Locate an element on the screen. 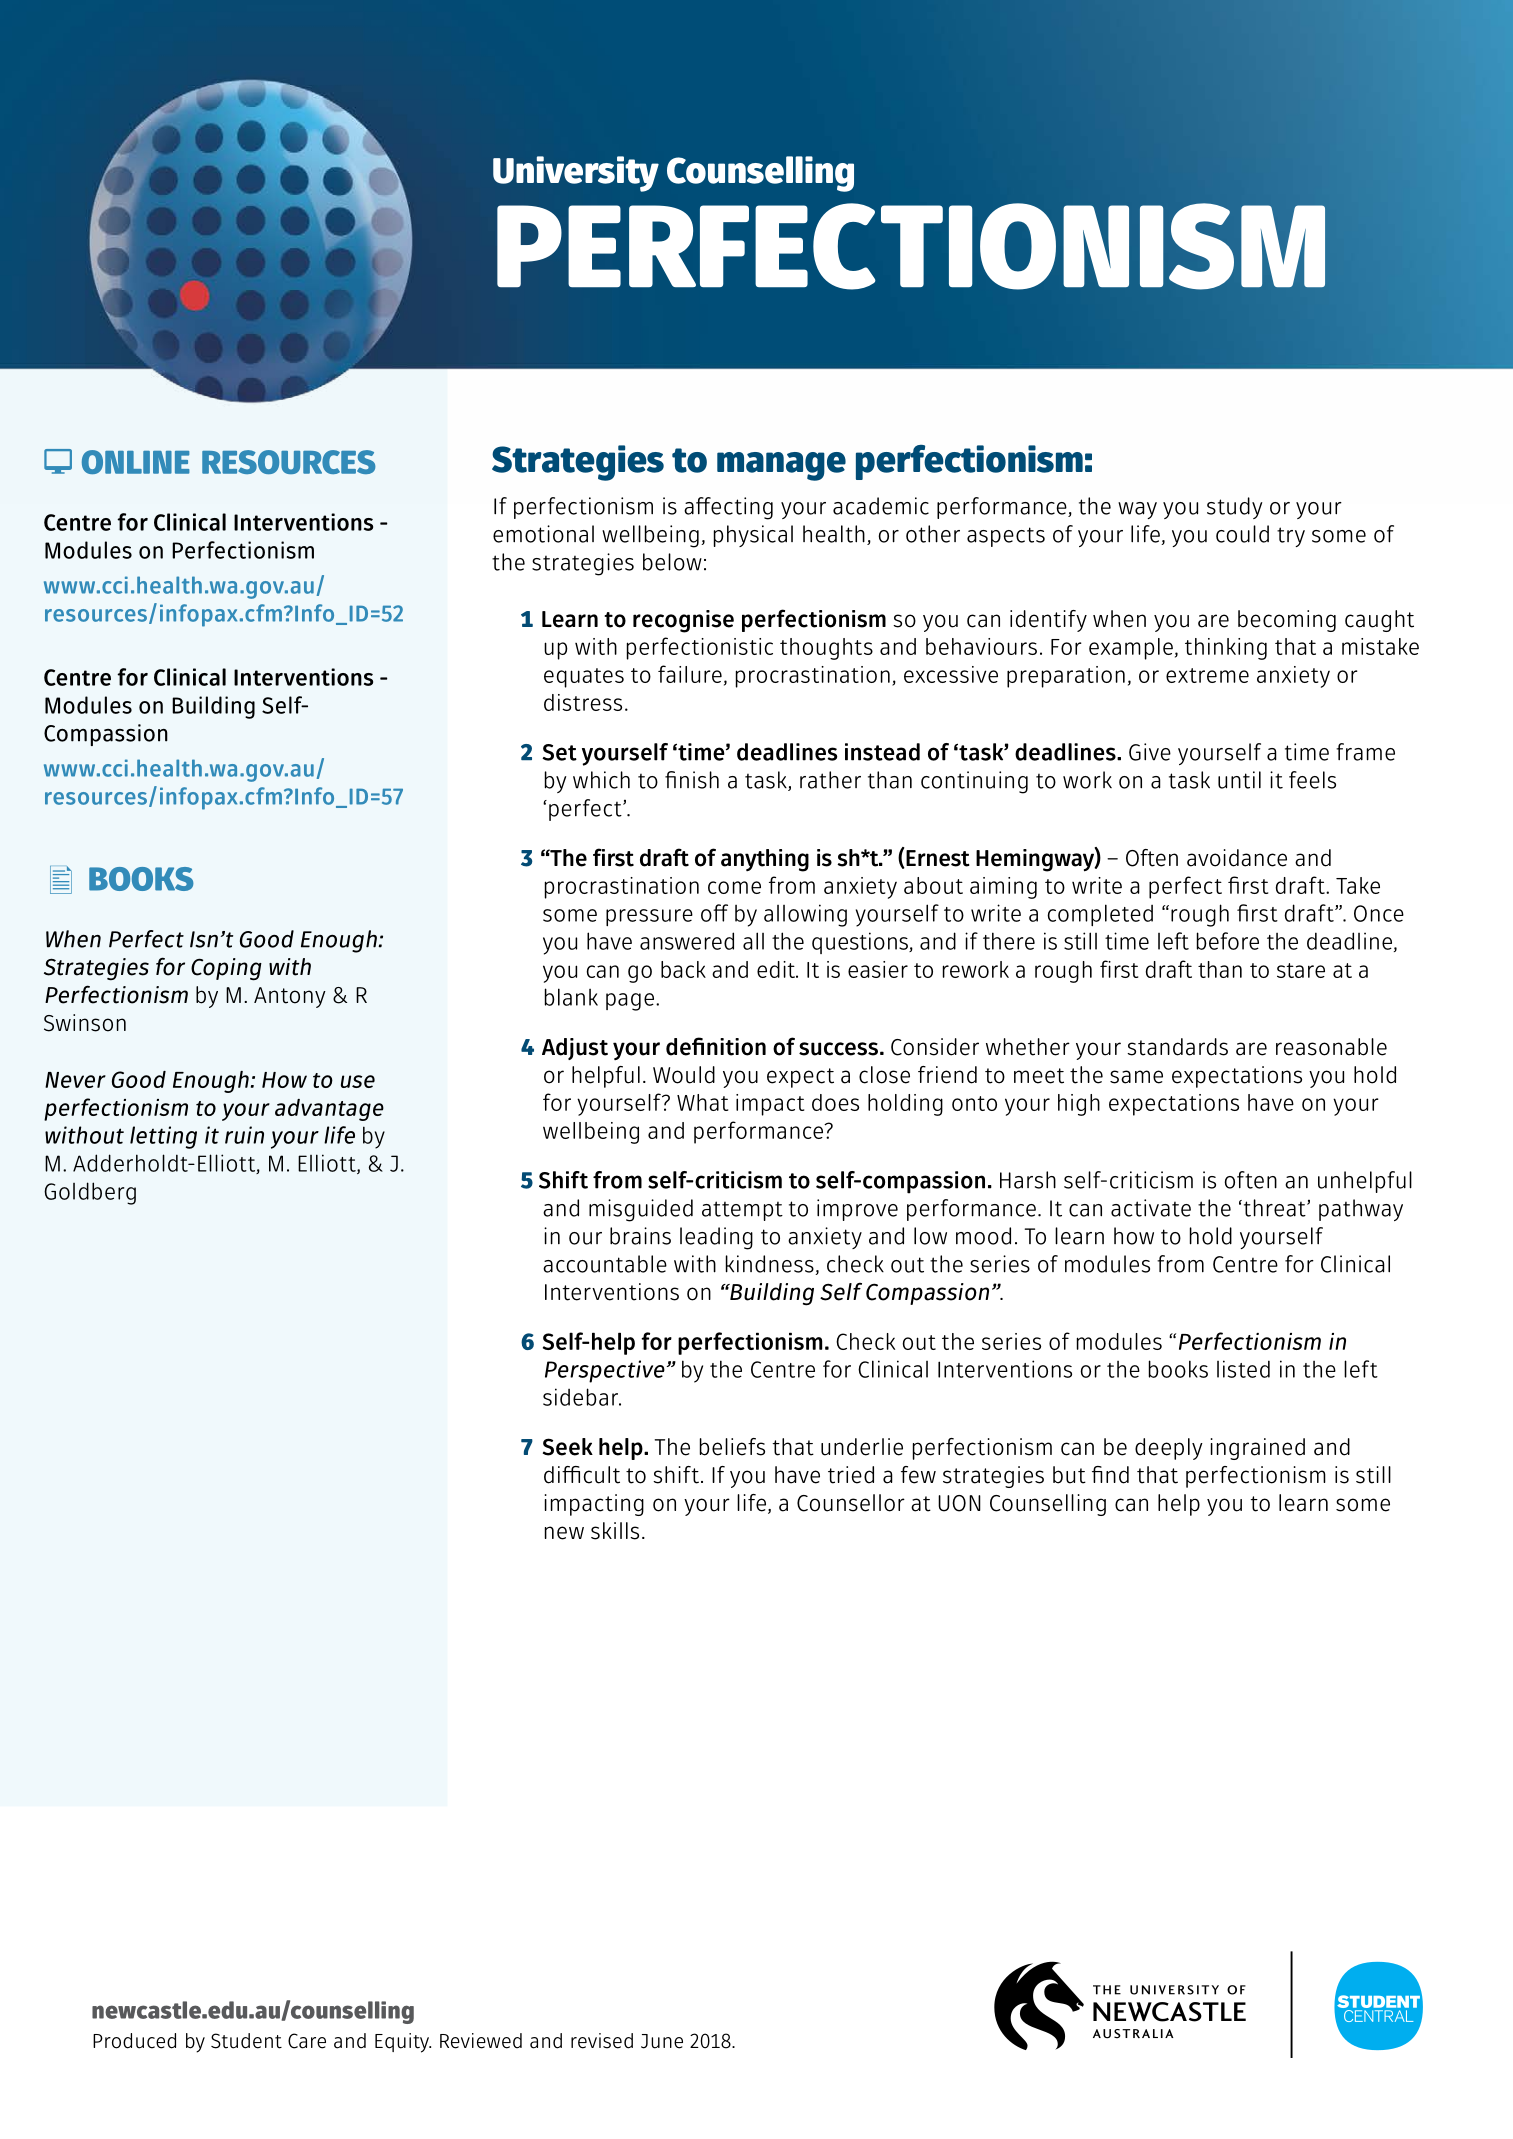  same is located at coordinates (1136, 1077).
